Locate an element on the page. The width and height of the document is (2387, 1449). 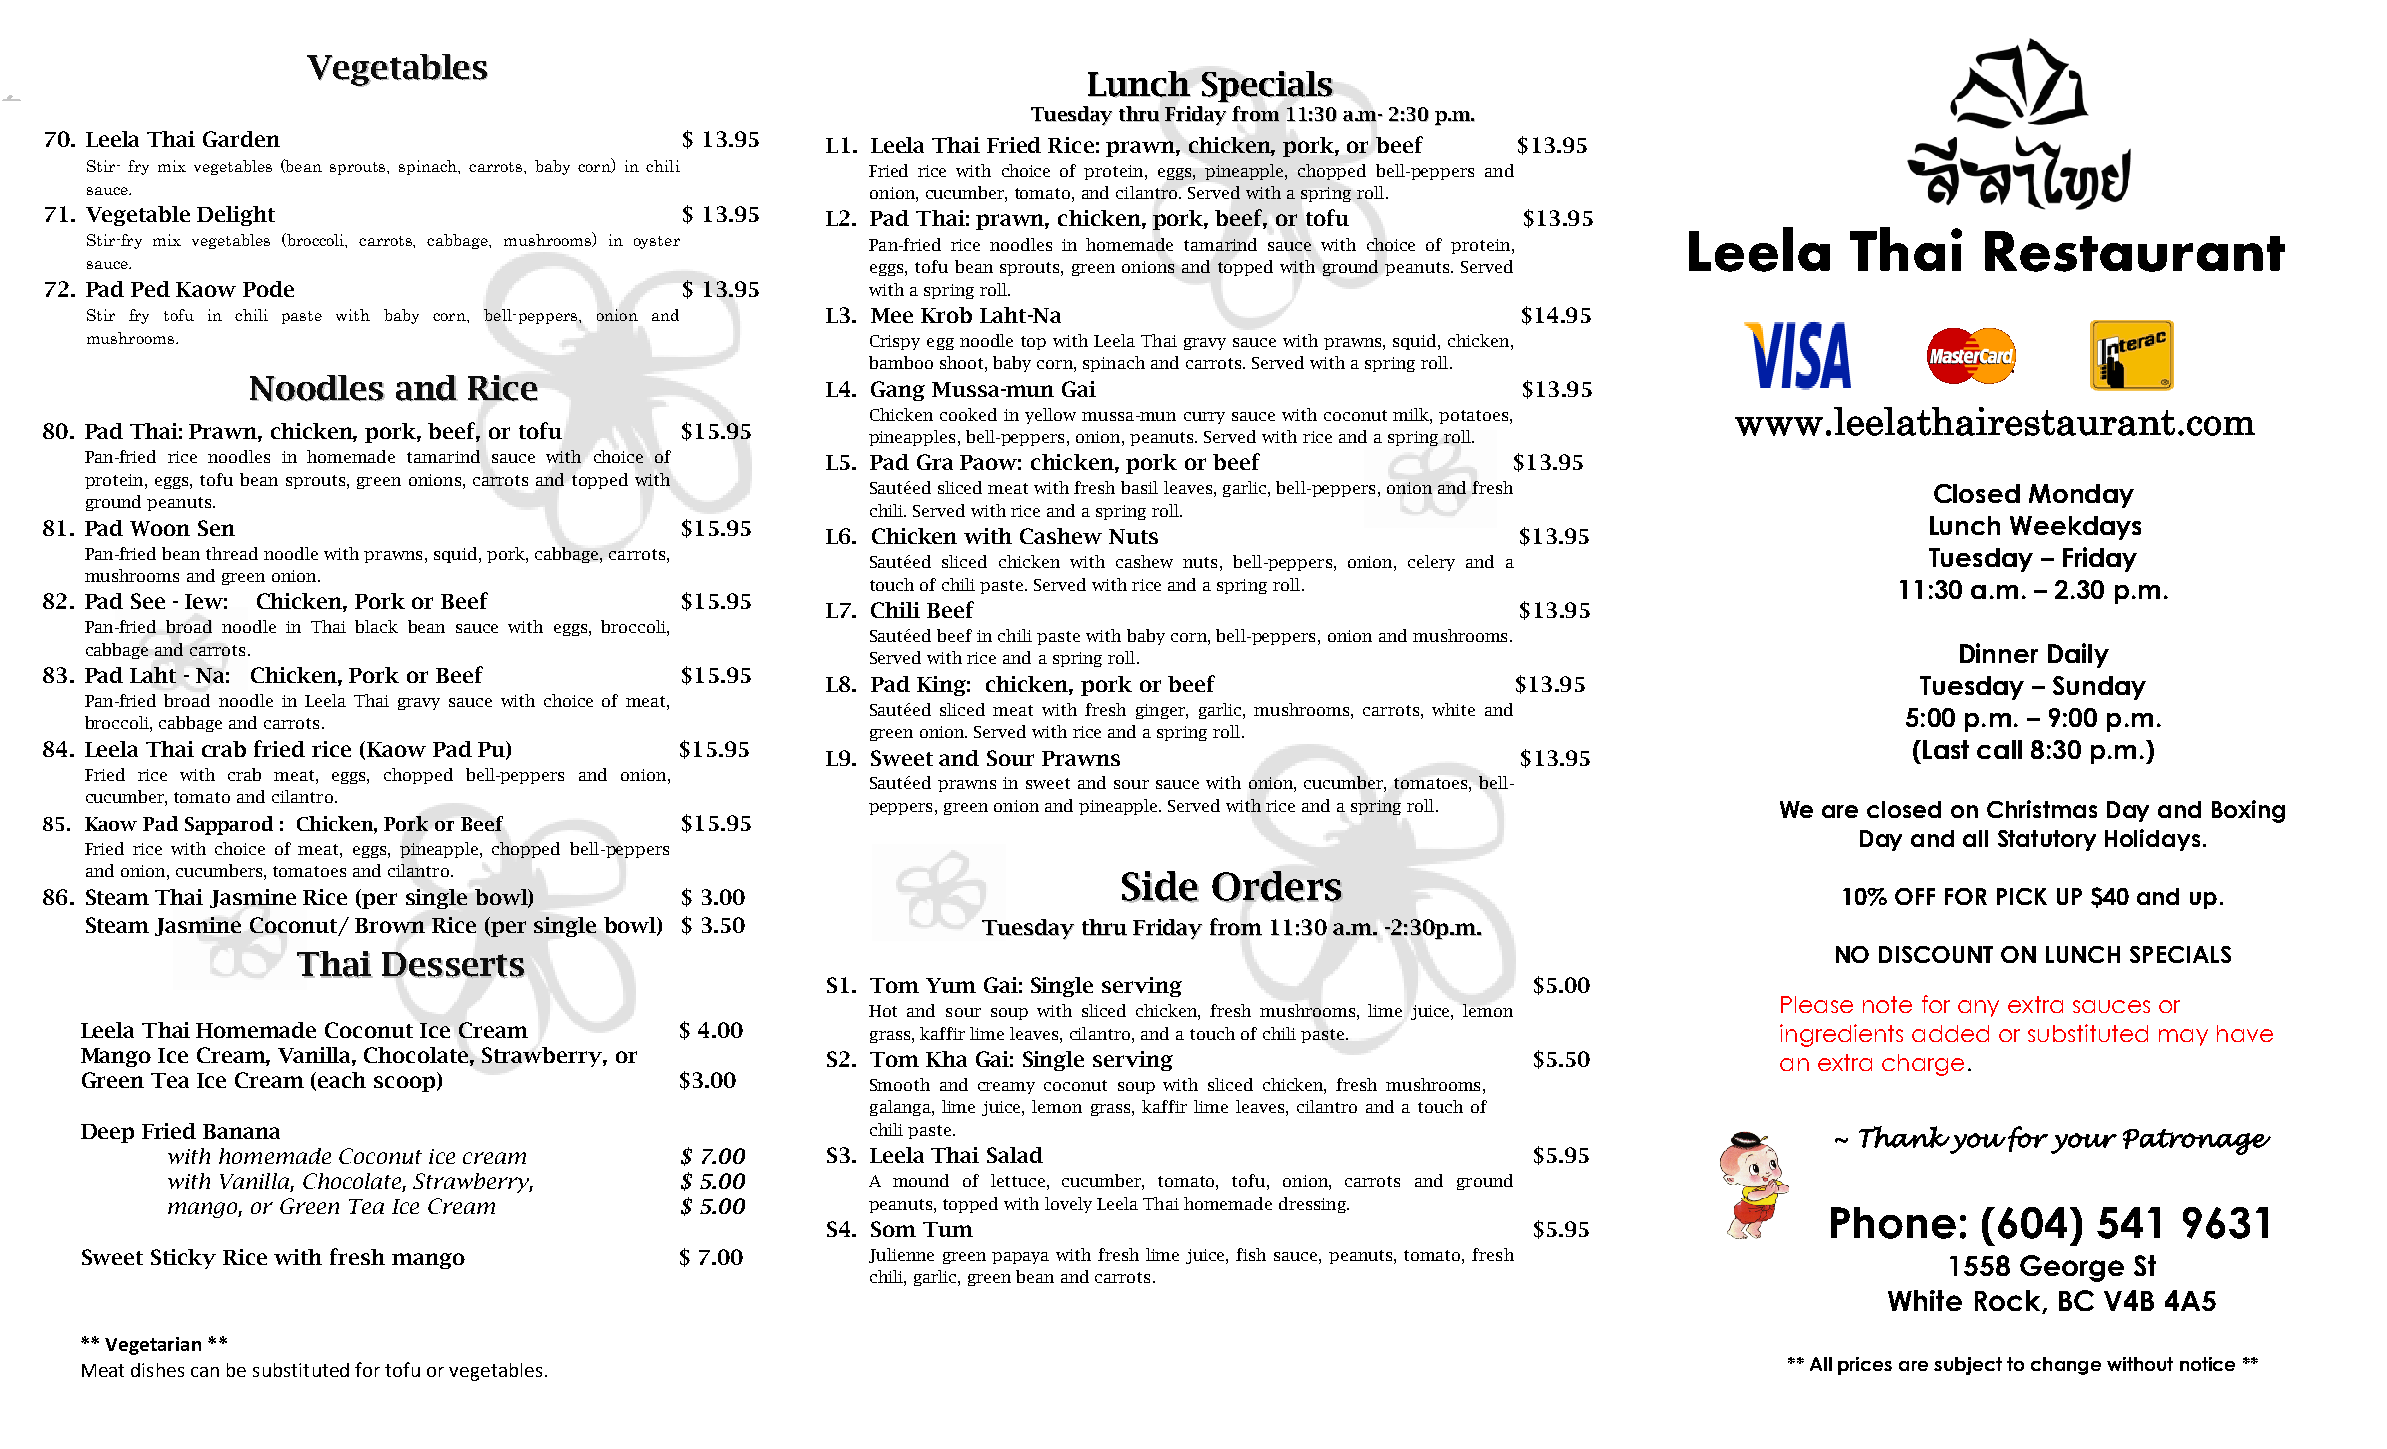
black is located at coordinates (376, 626).
